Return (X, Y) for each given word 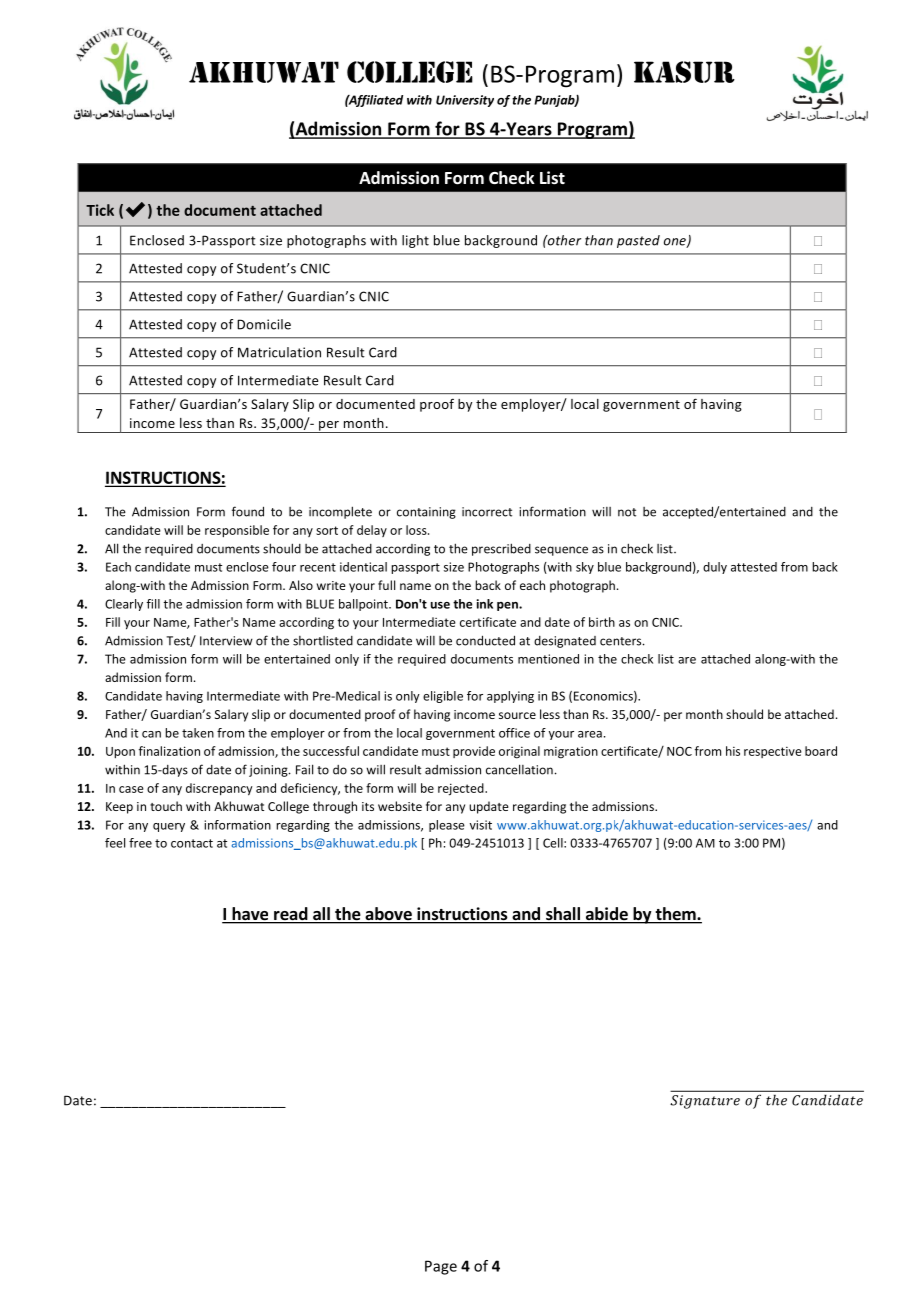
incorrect (487, 512)
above (388, 915)
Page (441, 1267)
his (733, 751)
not (627, 512)
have (250, 915)
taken (198, 733)
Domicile (264, 324)
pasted (638, 241)
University (465, 101)
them (675, 915)
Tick (100, 210)
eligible (443, 697)
